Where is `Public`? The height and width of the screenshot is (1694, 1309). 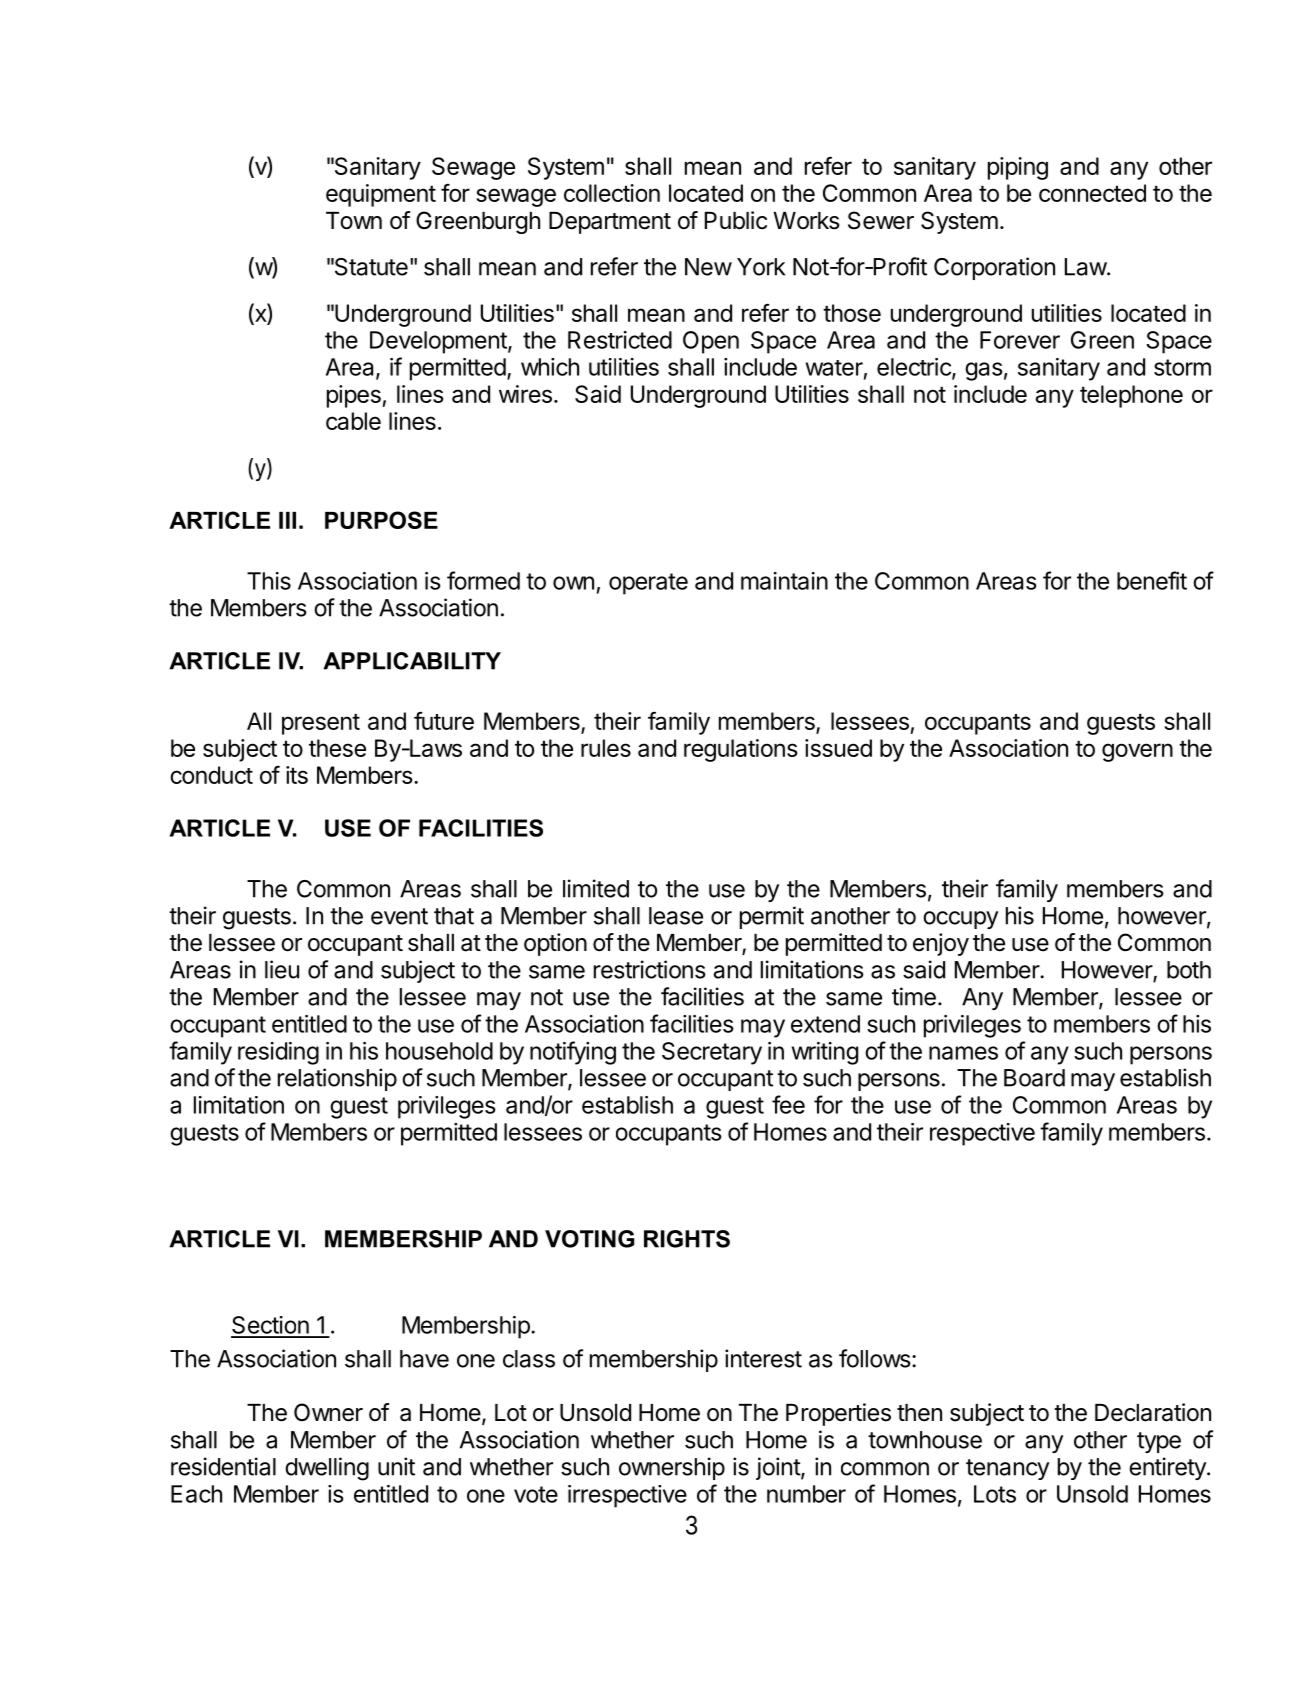 Public is located at coordinates (736, 220).
